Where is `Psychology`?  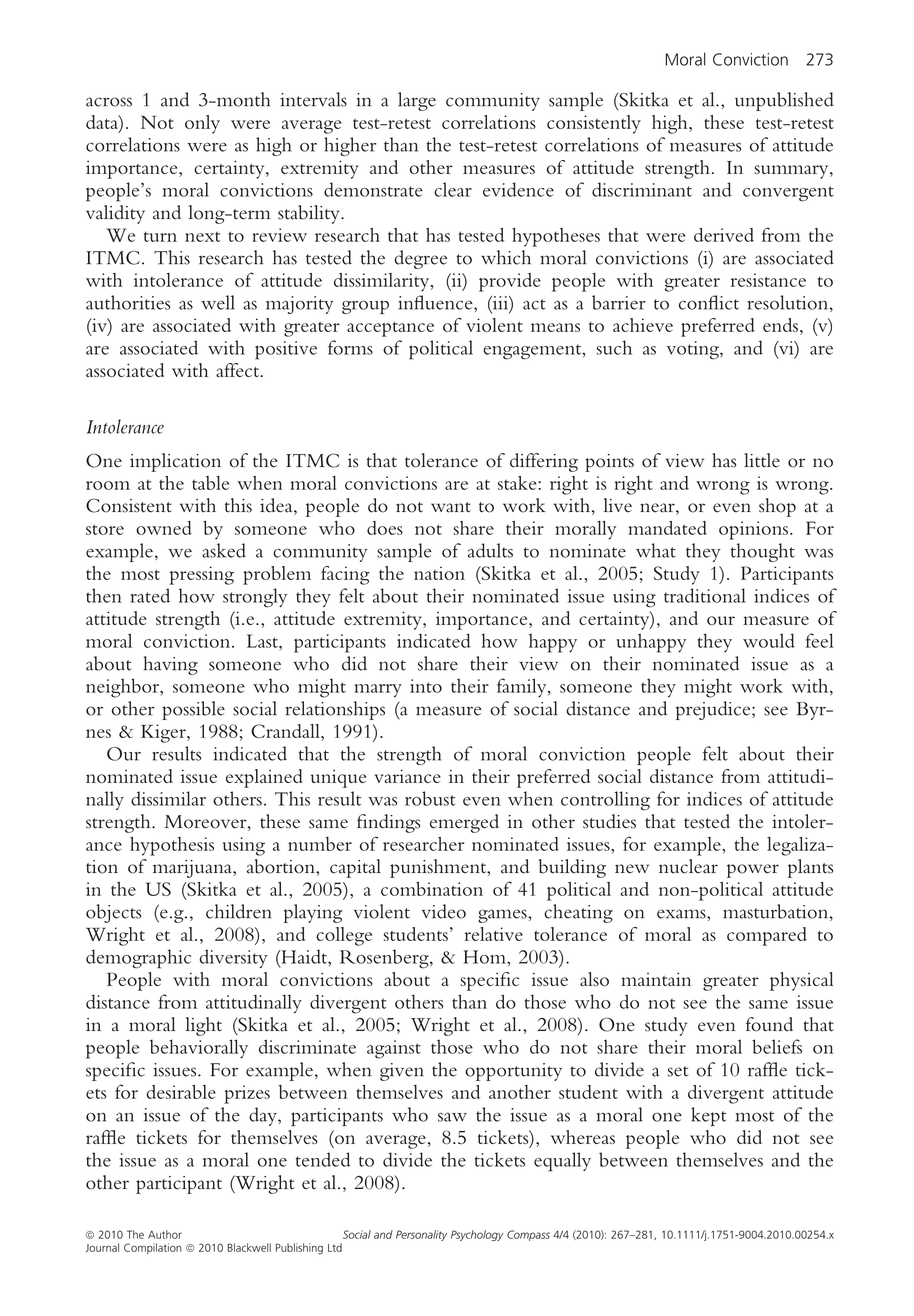
Psychology is located at coordinates (477, 1235).
